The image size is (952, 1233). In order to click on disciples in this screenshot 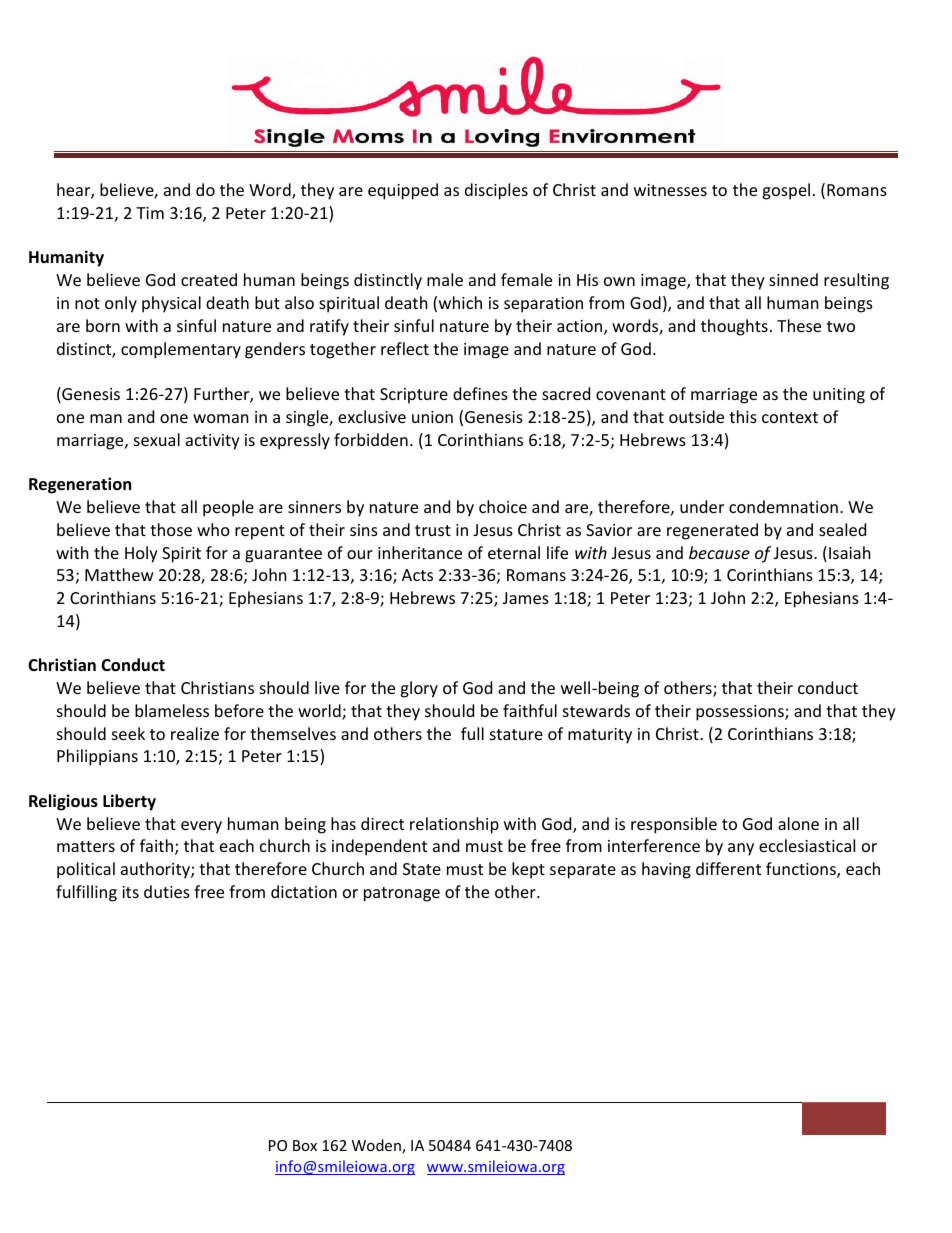, I will do `click(496, 191)`.
